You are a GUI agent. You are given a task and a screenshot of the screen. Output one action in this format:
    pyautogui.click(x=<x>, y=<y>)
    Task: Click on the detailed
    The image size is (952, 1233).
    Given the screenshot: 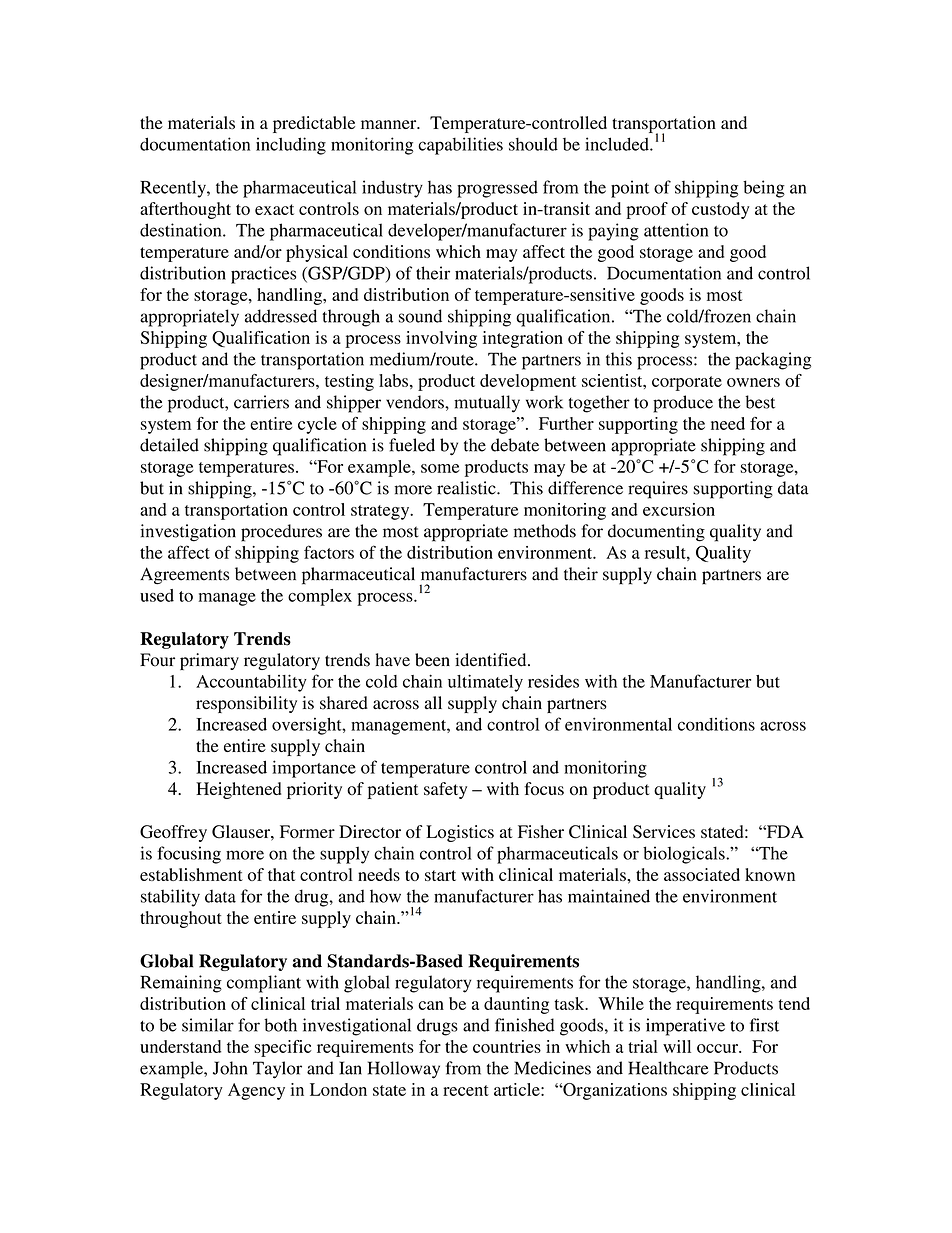 What is the action you would take?
    pyautogui.click(x=169, y=445)
